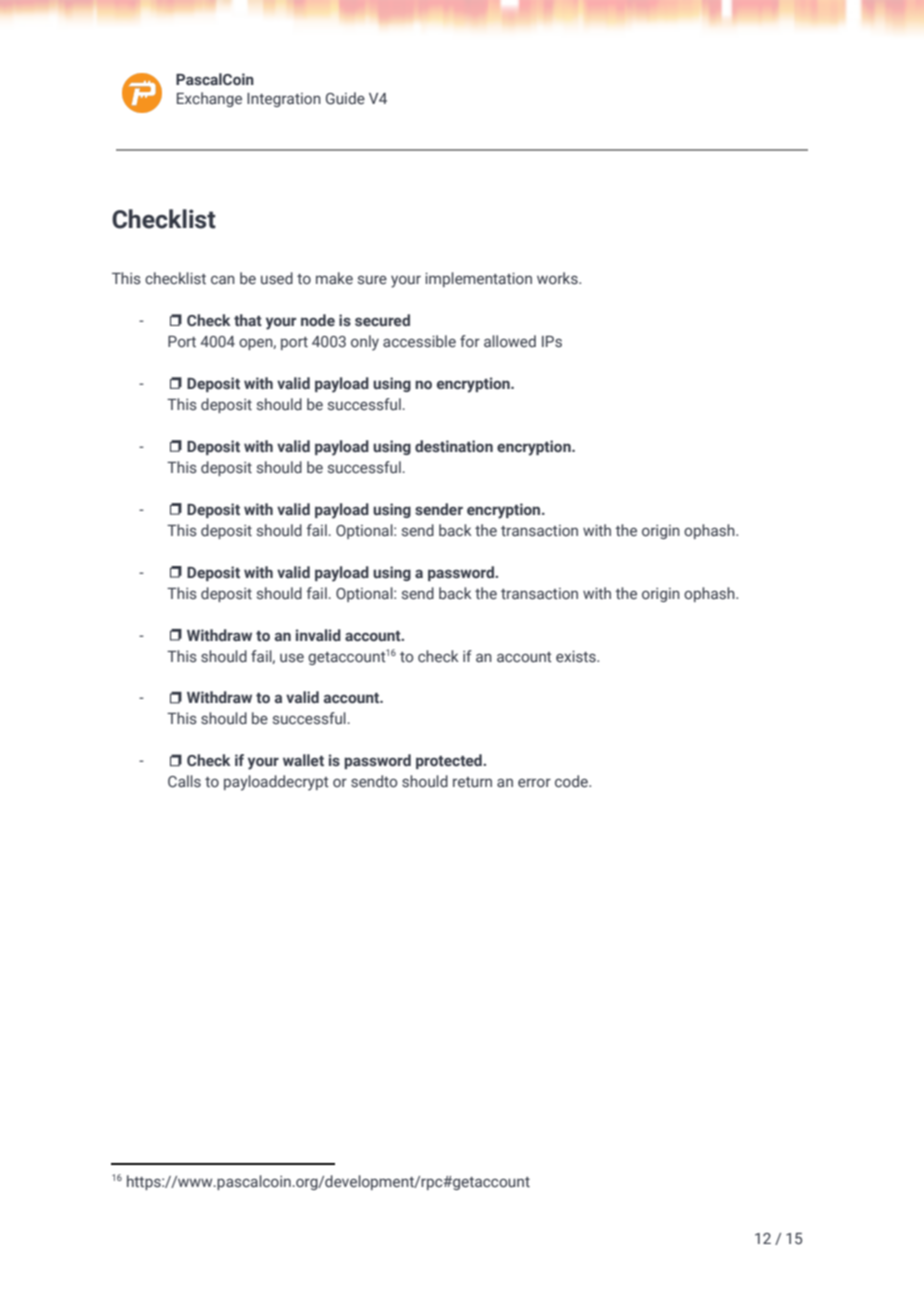 This image has height=1308, width=924. Describe the element at coordinates (510, 341) in the image. I see `allowed` at that location.
